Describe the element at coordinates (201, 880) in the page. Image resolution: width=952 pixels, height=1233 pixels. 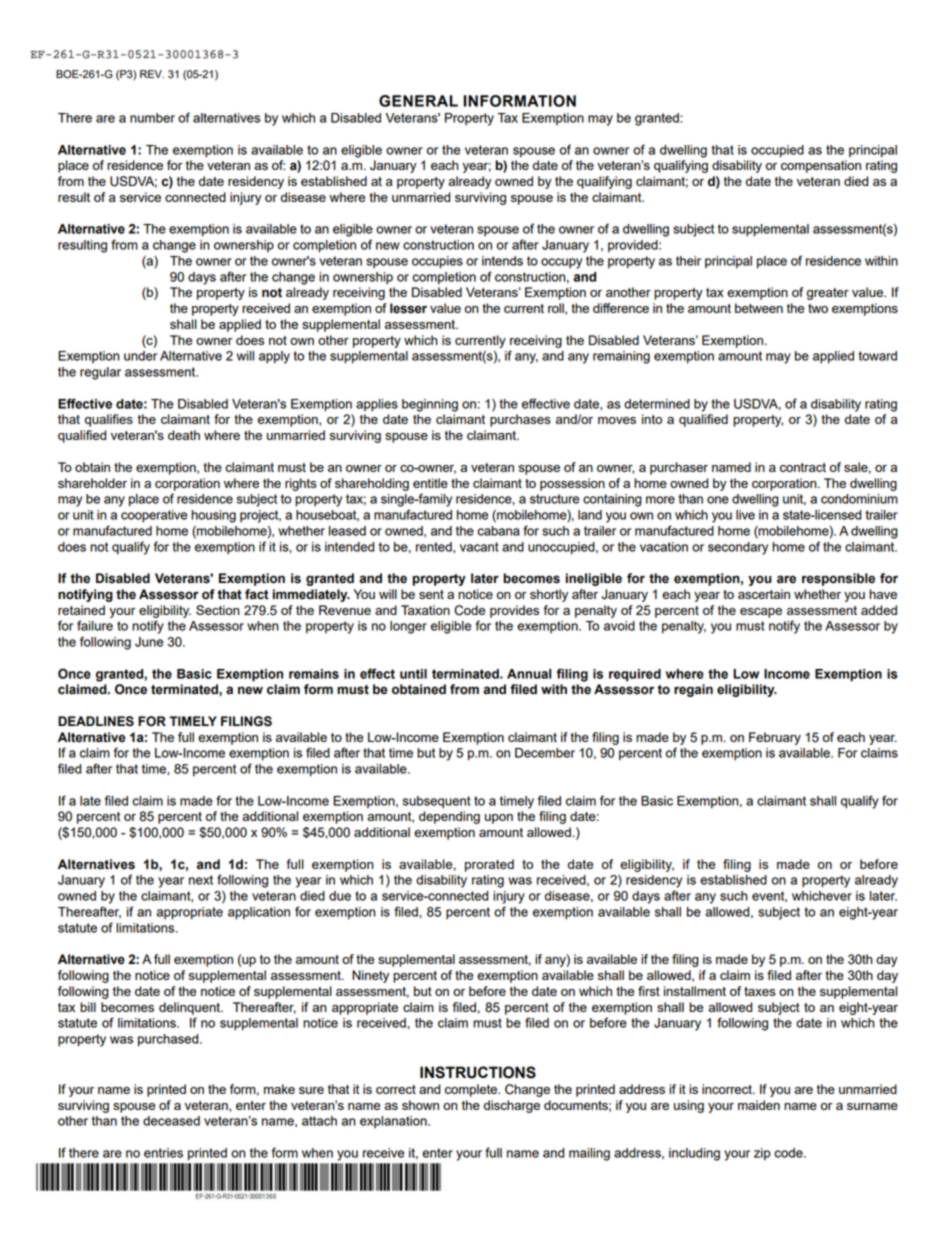
I see `next` at that location.
